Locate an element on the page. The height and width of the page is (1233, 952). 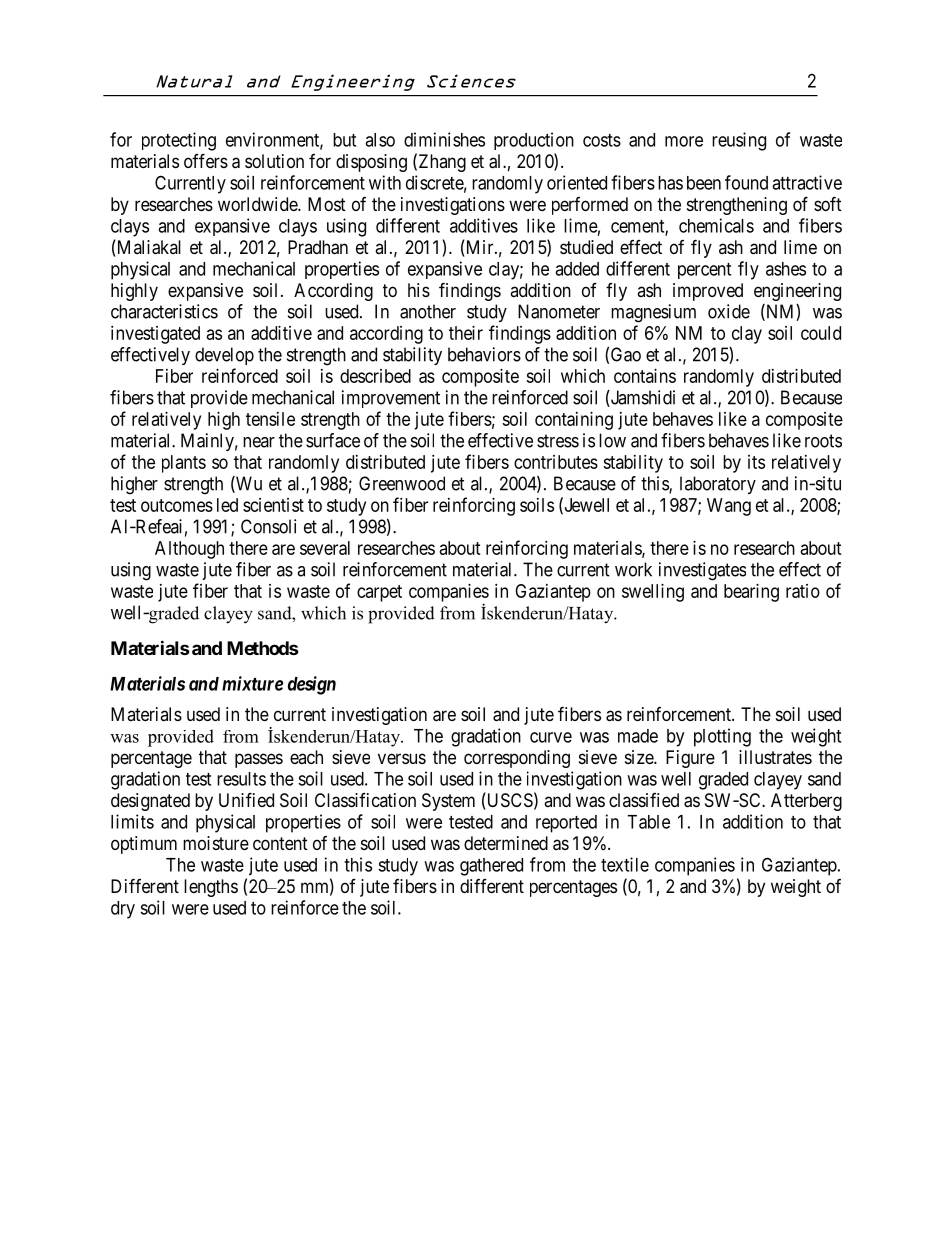
work is located at coordinates (633, 569).
